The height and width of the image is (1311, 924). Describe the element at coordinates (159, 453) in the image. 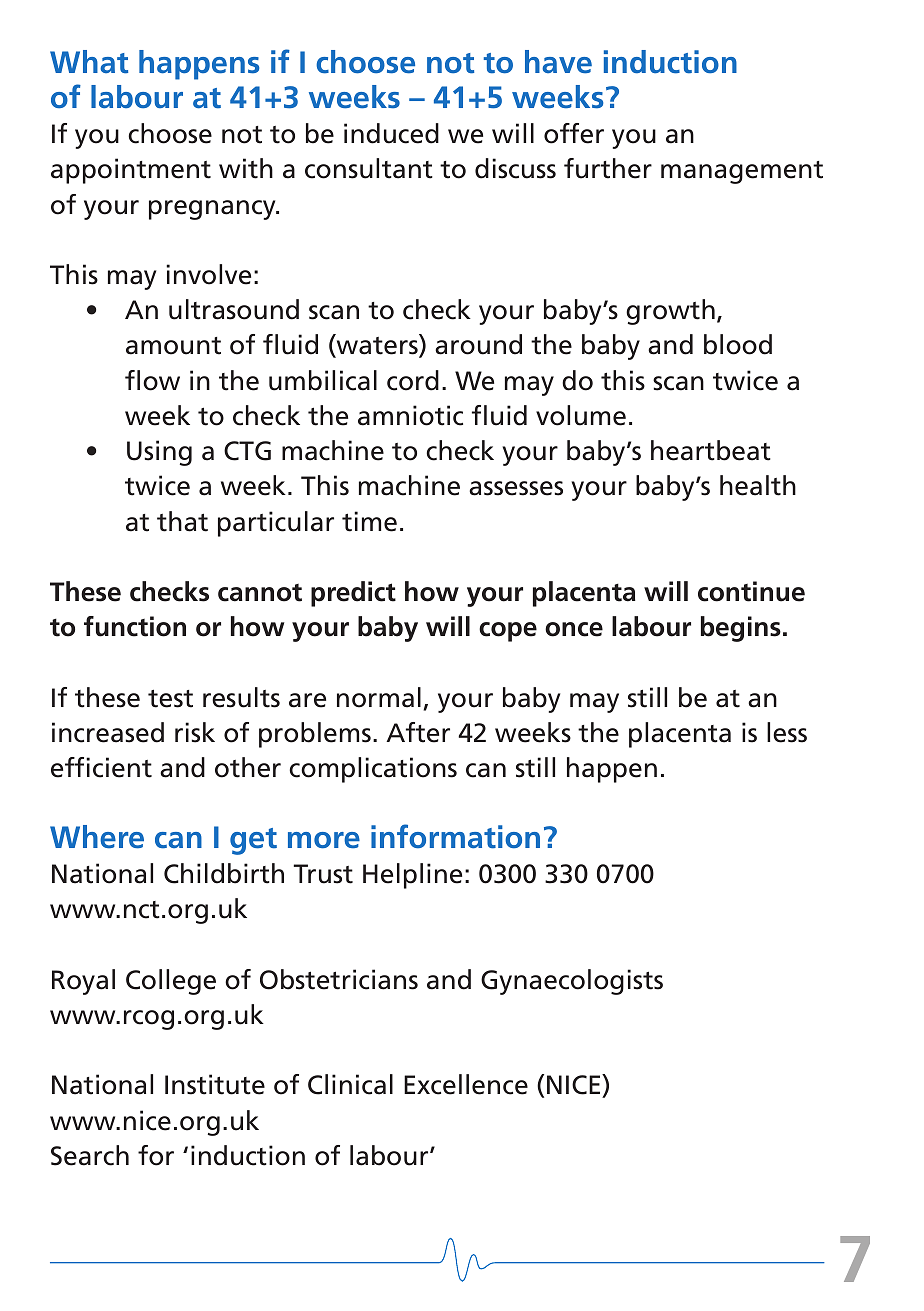

I see `Using` at that location.
